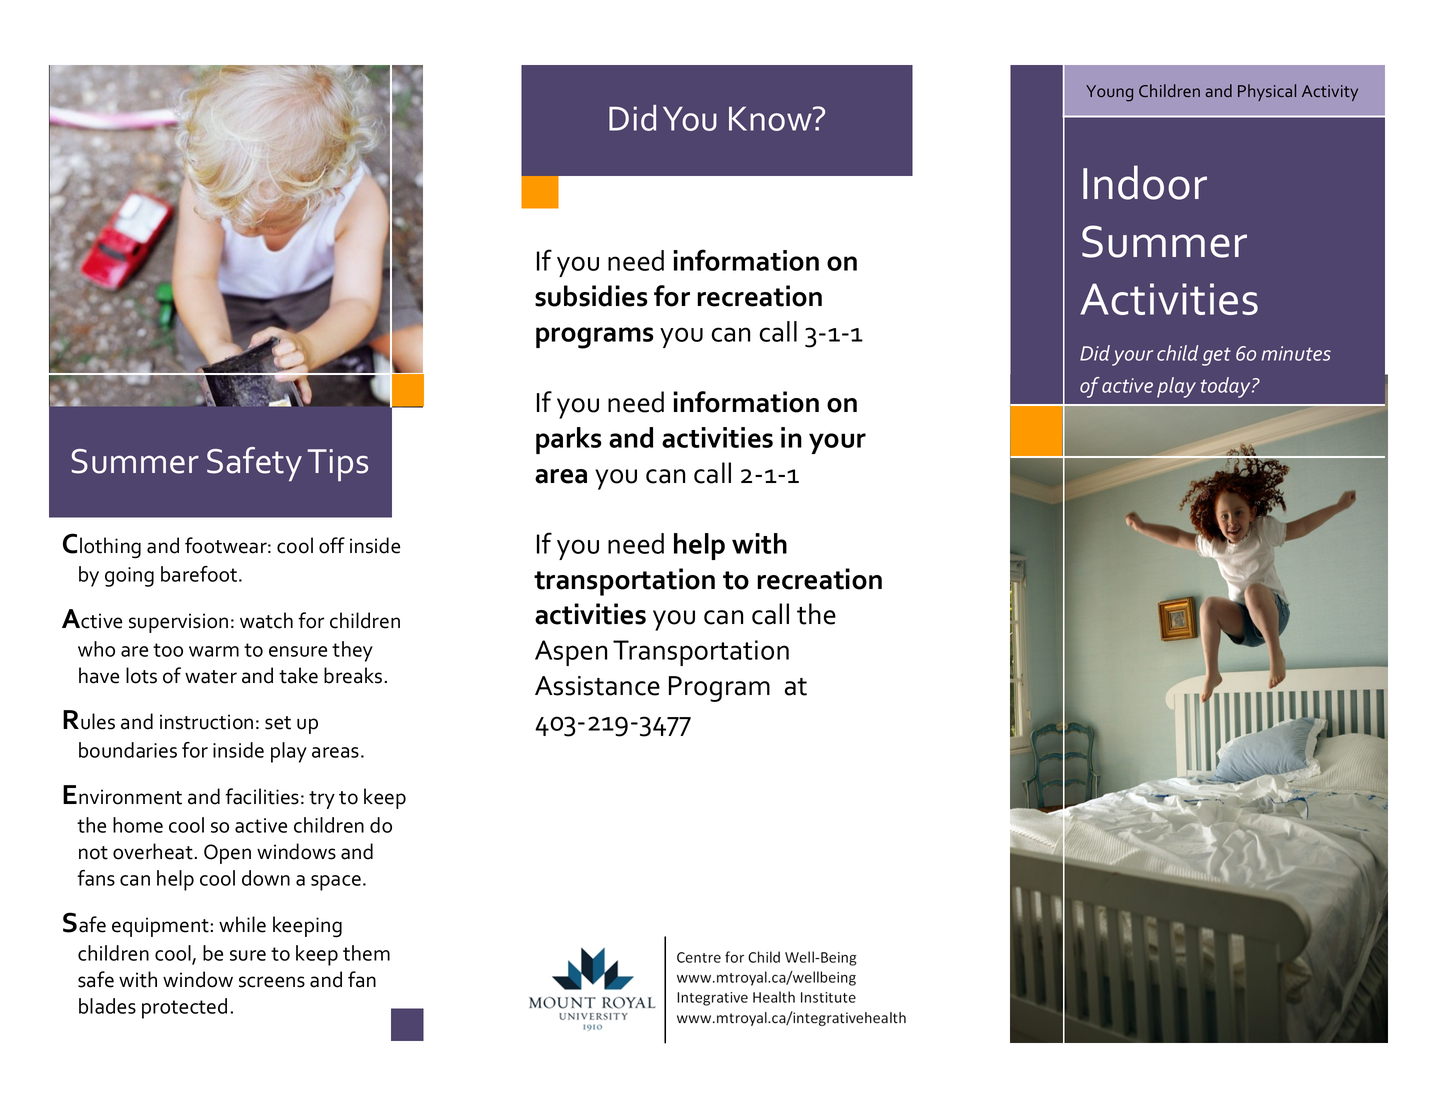  Describe the element at coordinates (571, 653) in the page. I see `Aspen` at that location.
